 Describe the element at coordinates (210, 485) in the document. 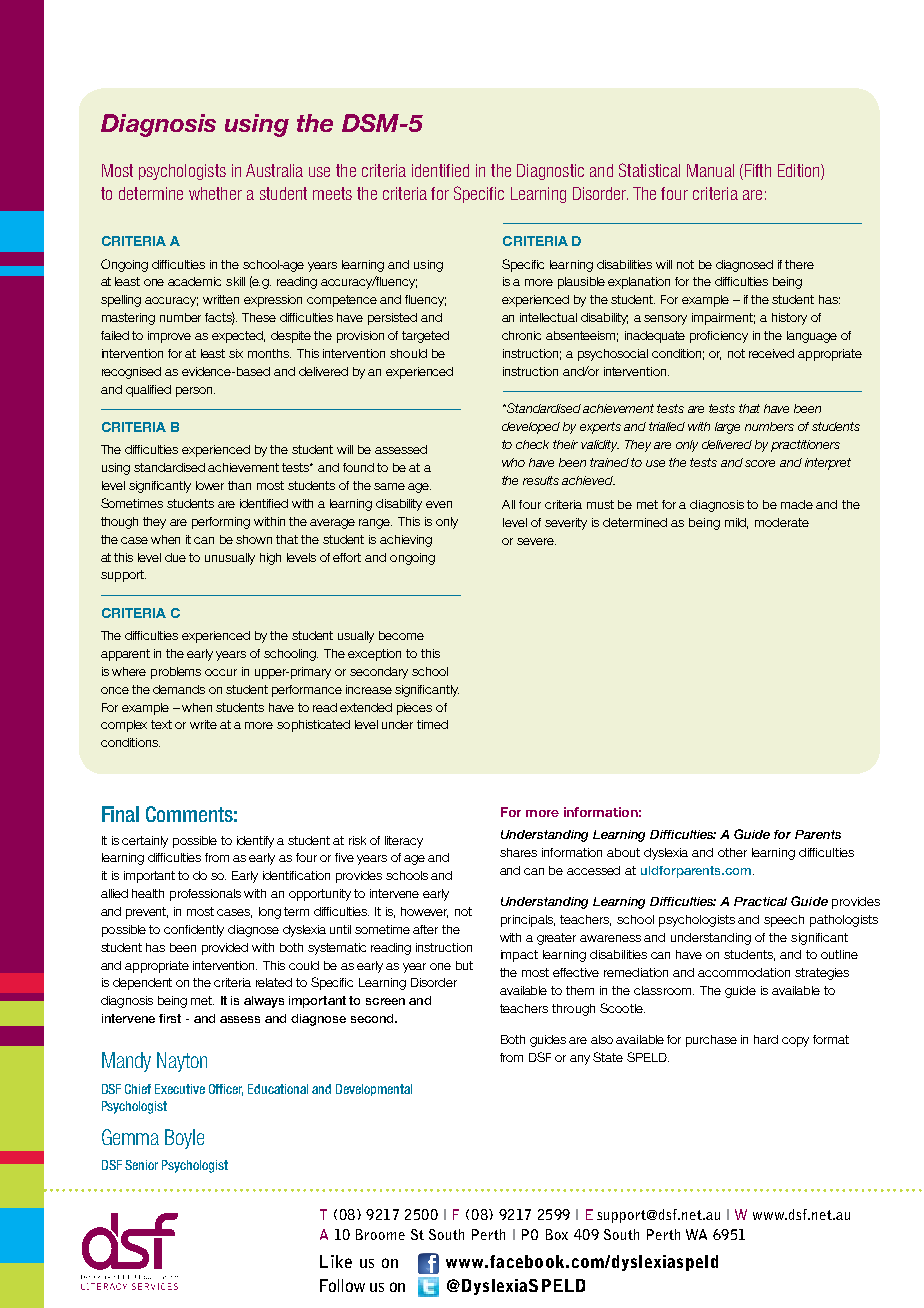

I see `lower` at that location.
